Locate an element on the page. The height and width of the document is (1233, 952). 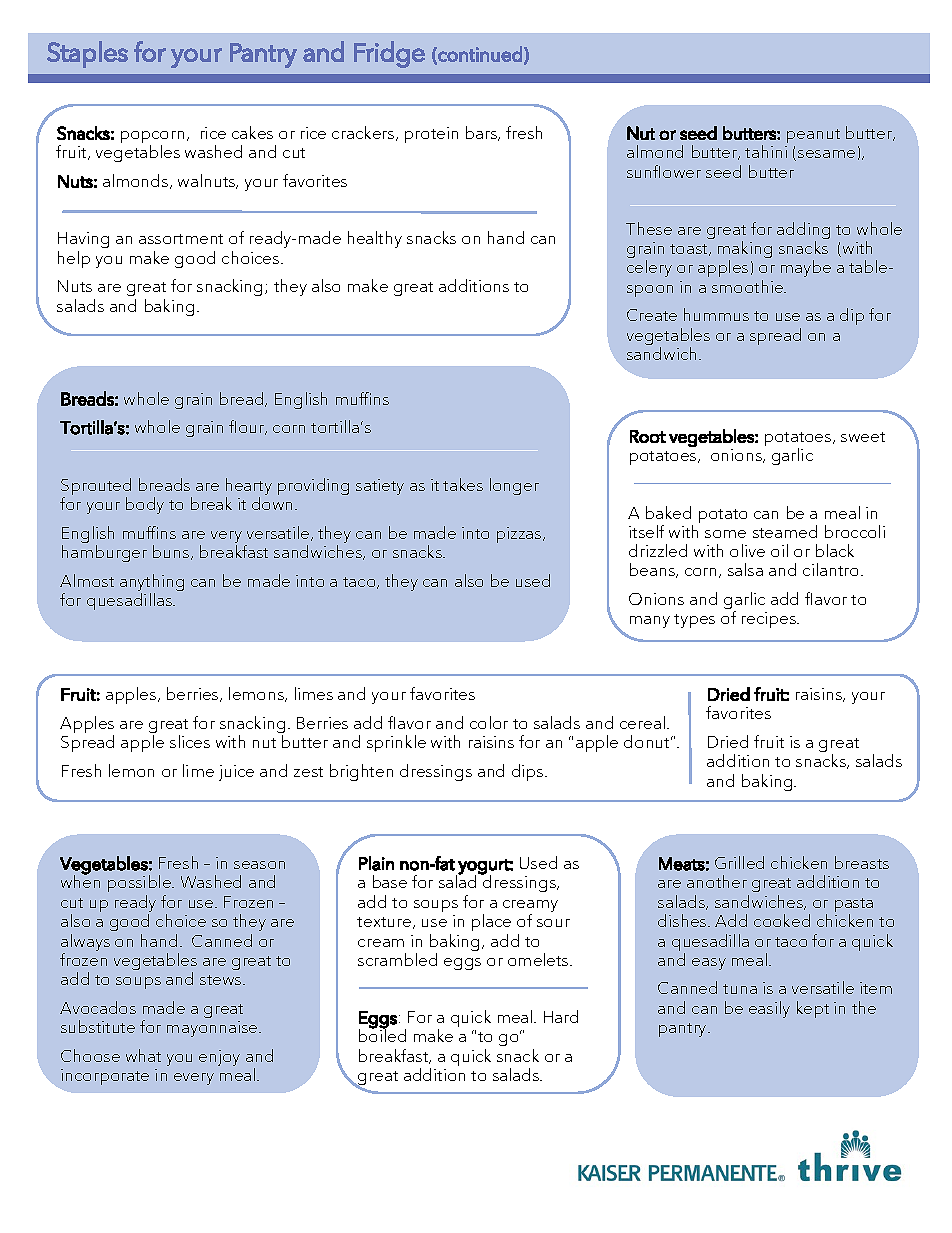
takes is located at coordinates (463, 484).
